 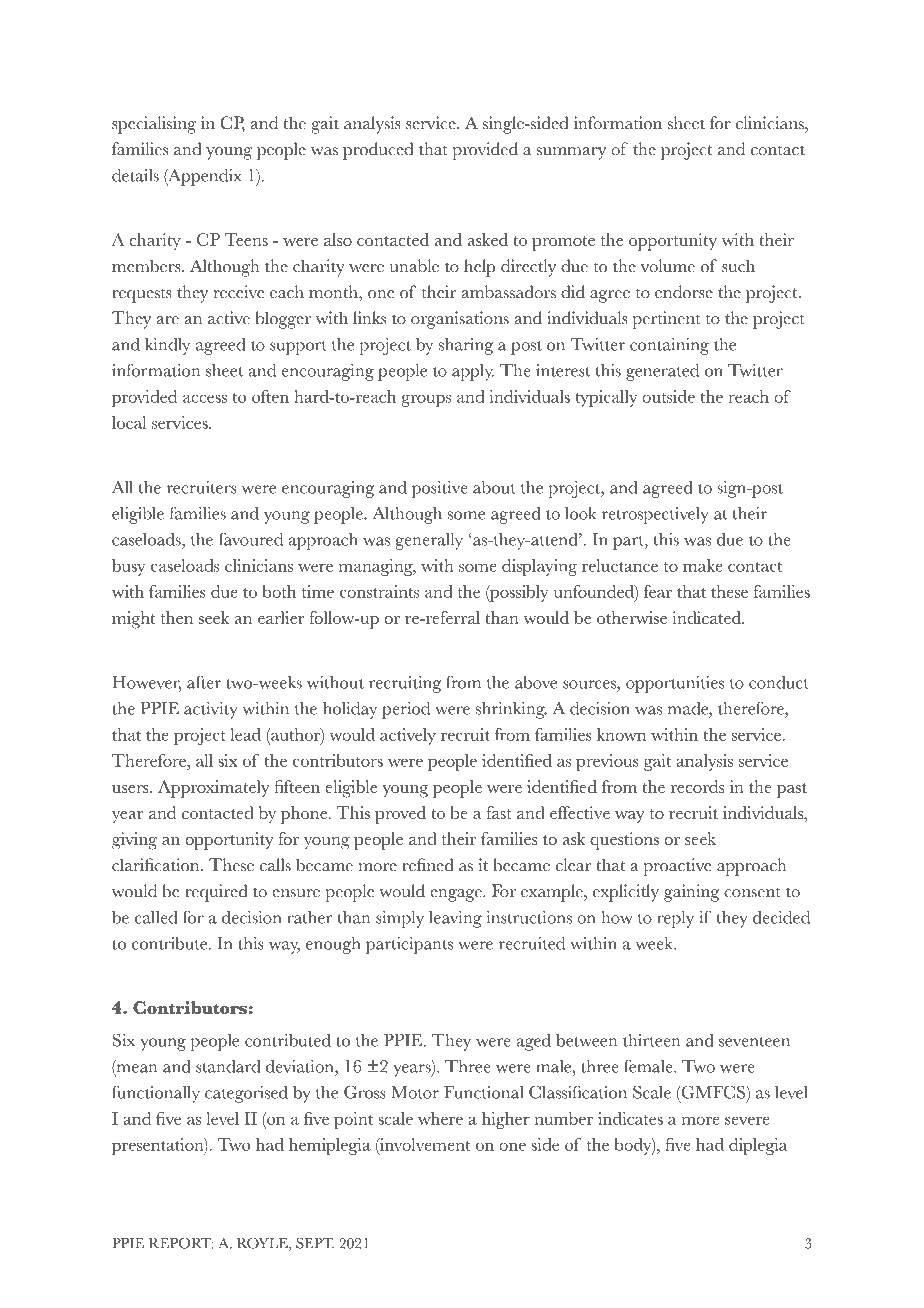 I want to click on produced, so click(x=378, y=151).
